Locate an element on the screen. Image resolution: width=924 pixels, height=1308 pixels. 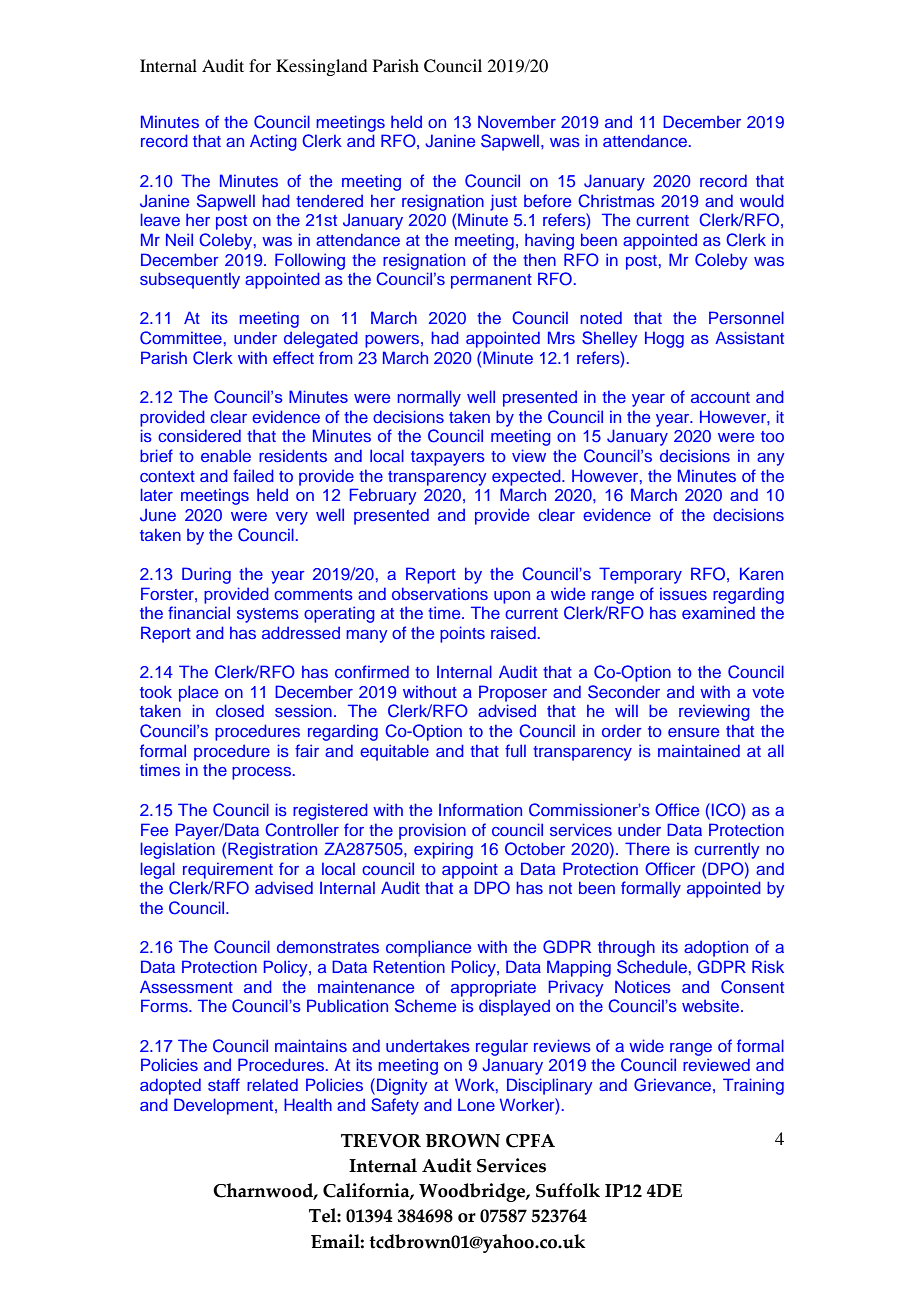
Development is located at coordinates (225, 1106).
